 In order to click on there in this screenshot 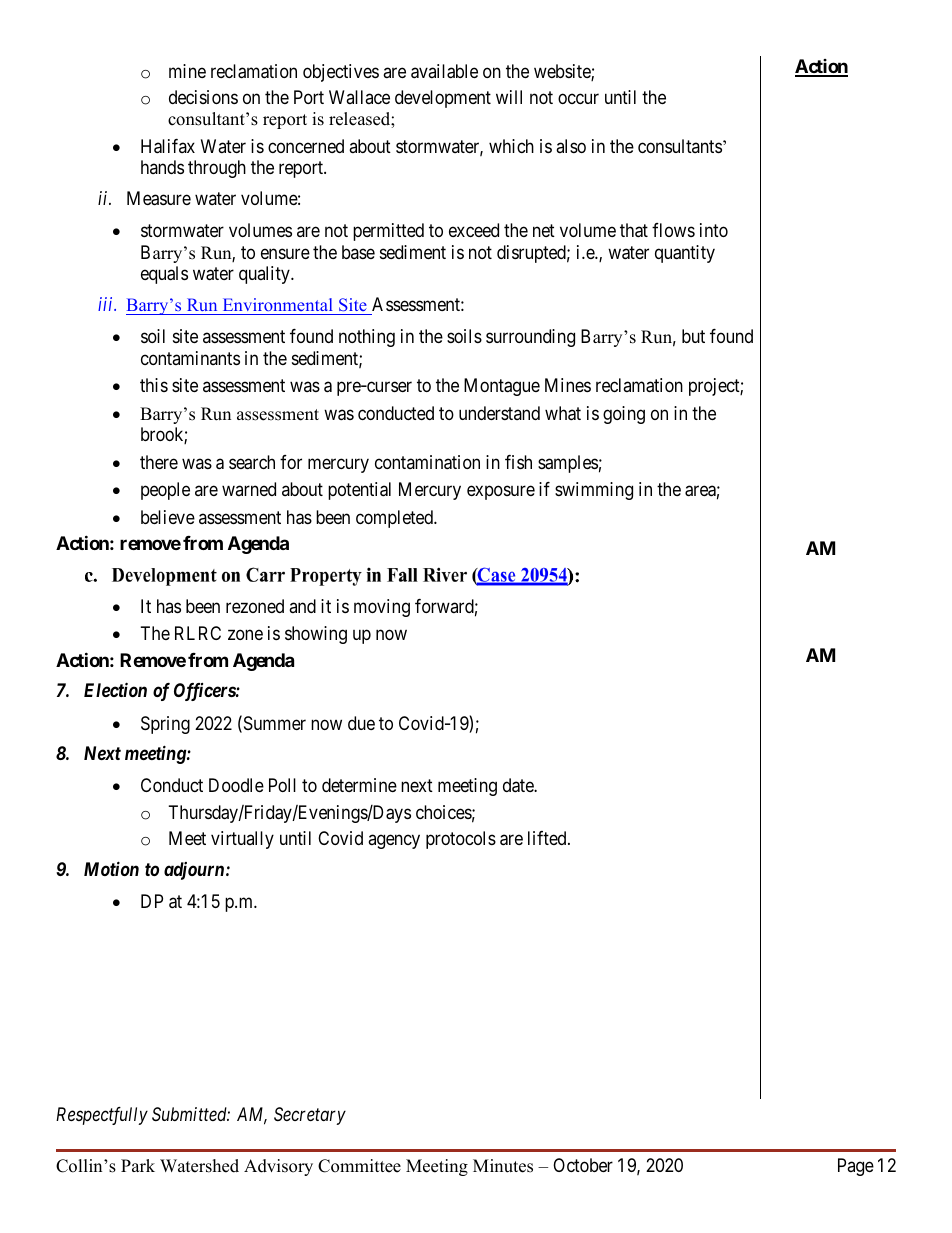, I will do `click(159, 462)`.
